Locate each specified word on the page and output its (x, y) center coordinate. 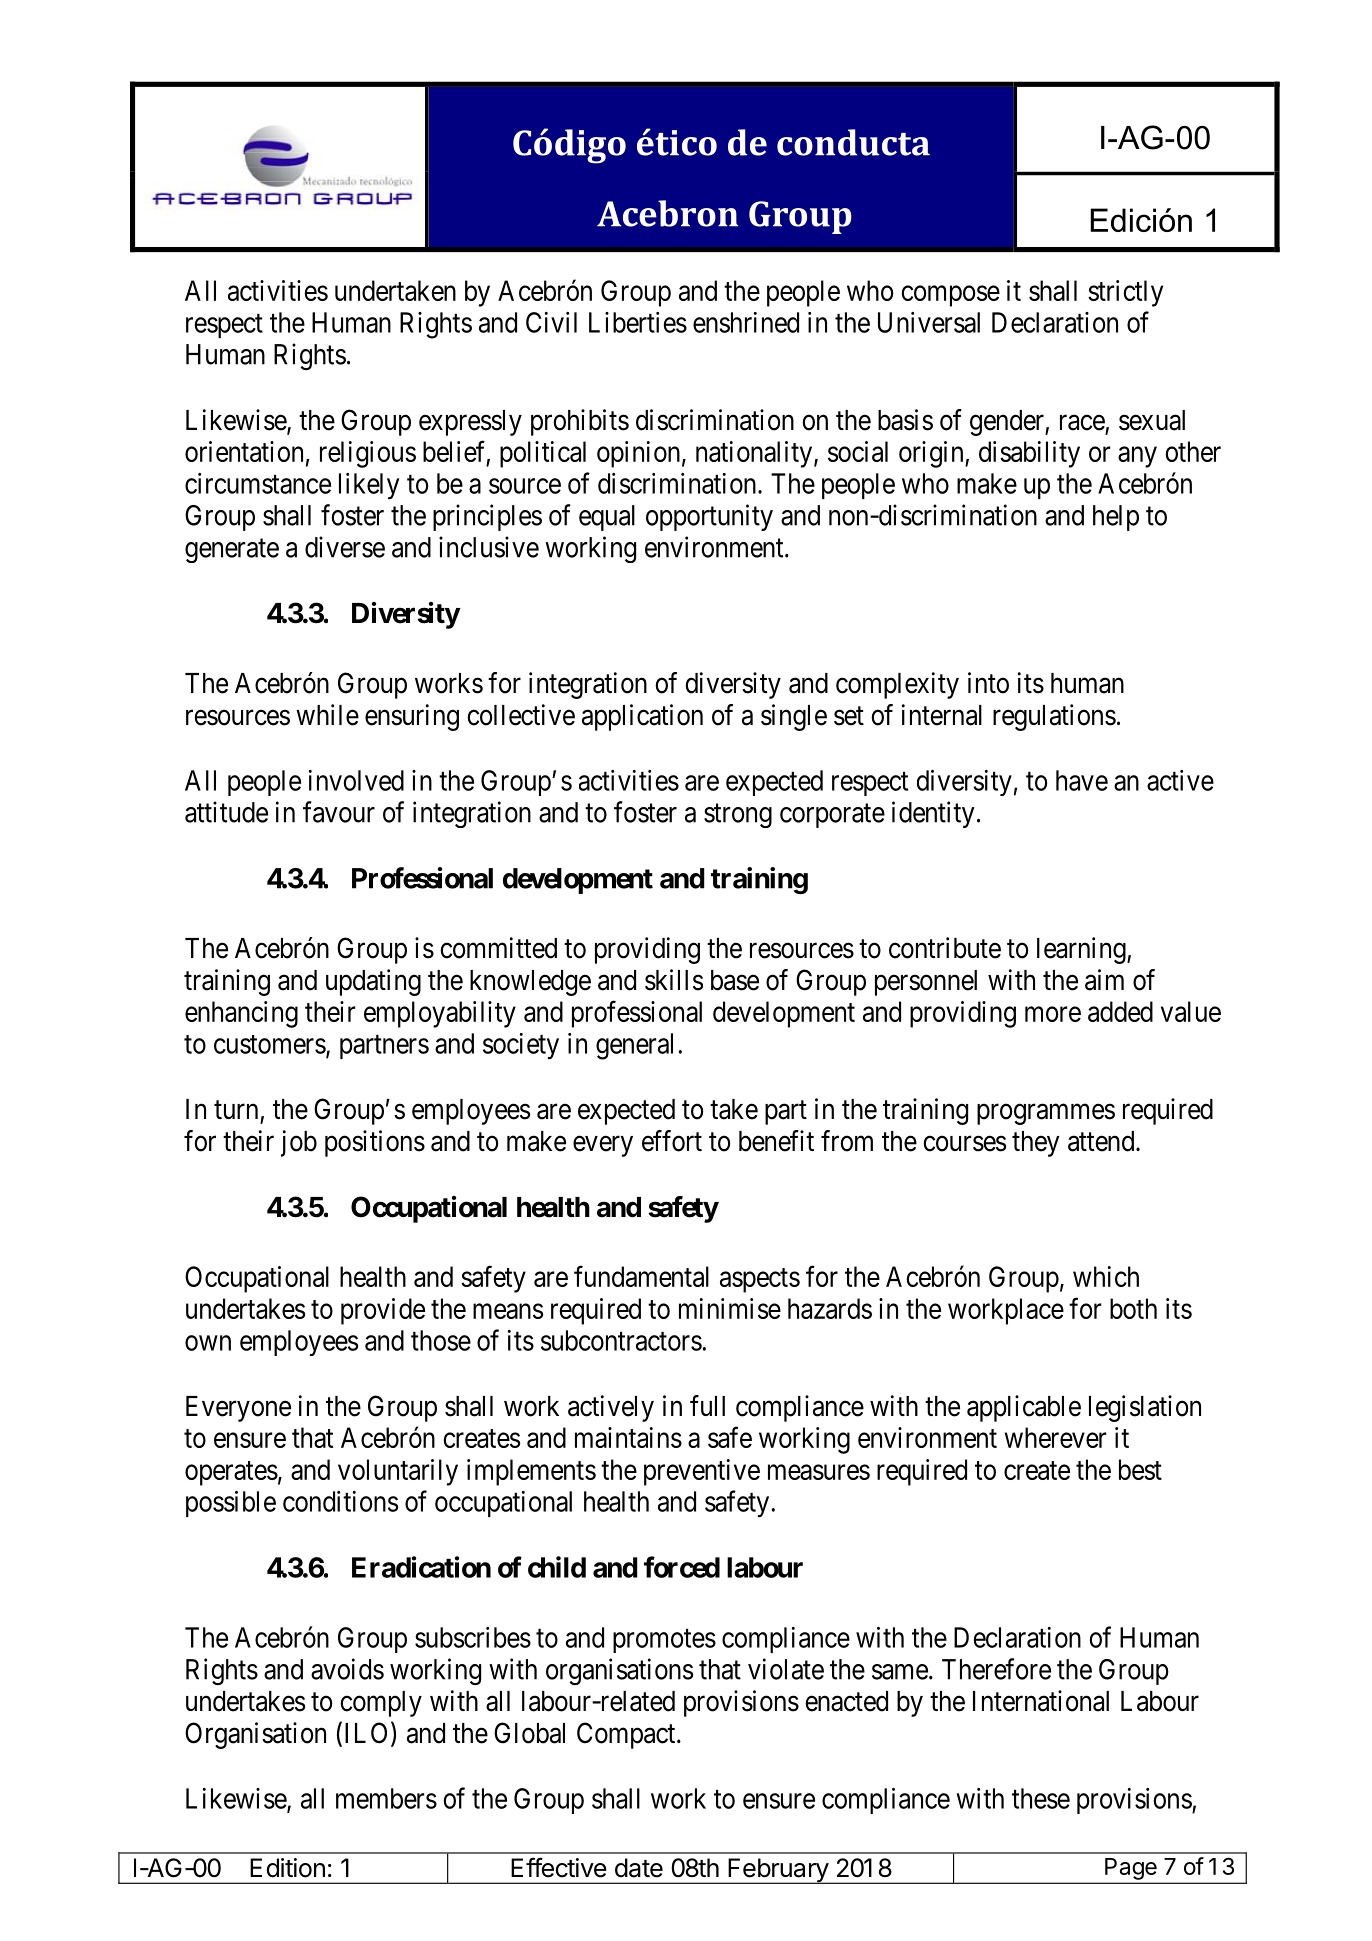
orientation (244, 451)
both (1133, 1308)
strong (738, 816)
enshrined (746, 322)
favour (339, 812)
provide (383, 1311)
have (1082, 780)
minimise (730, 1308)
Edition (287, 1868)
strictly (1125, 293)
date (639, 1868)
